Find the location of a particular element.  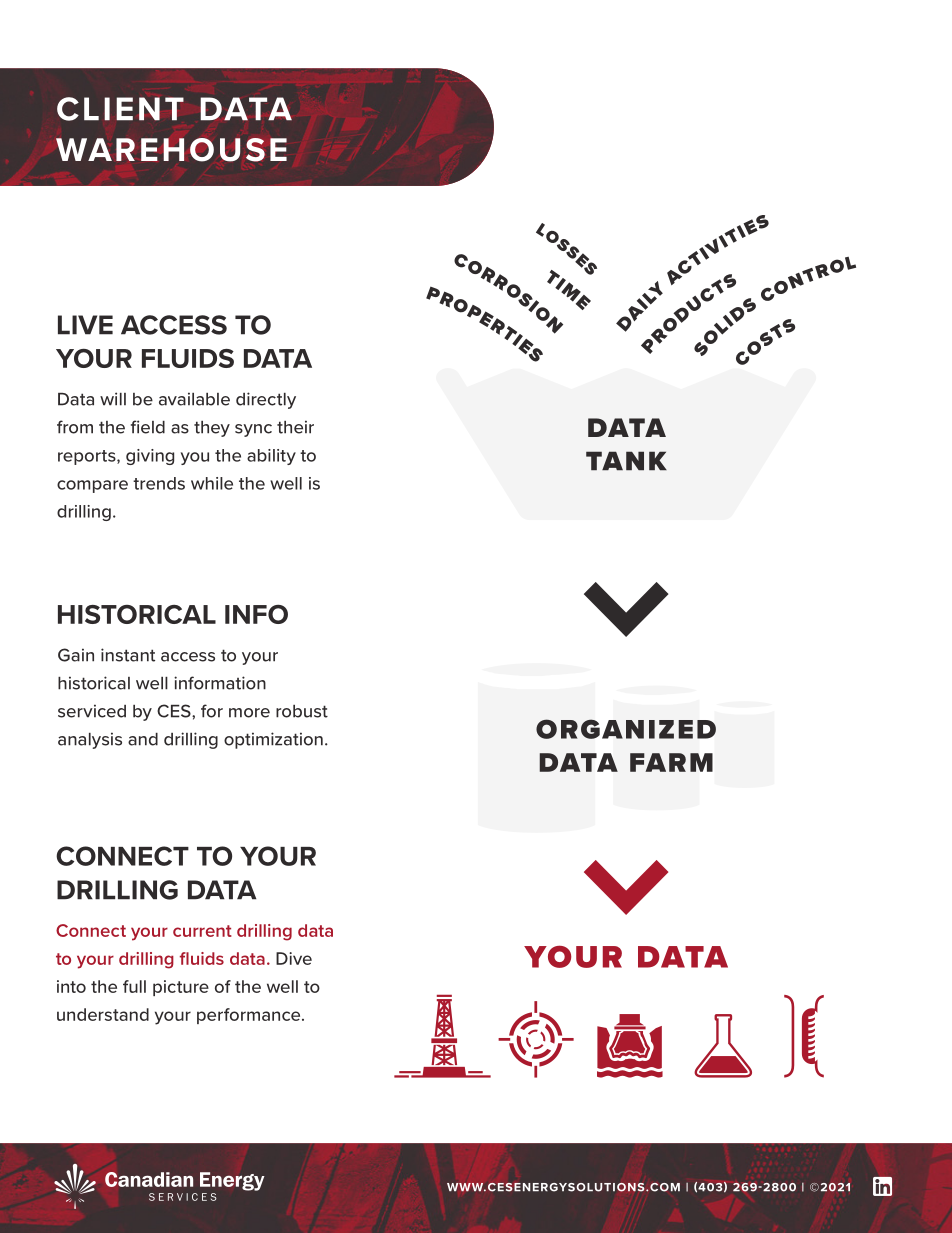

WAREHOUSE is located at coordinates (171, 150).
